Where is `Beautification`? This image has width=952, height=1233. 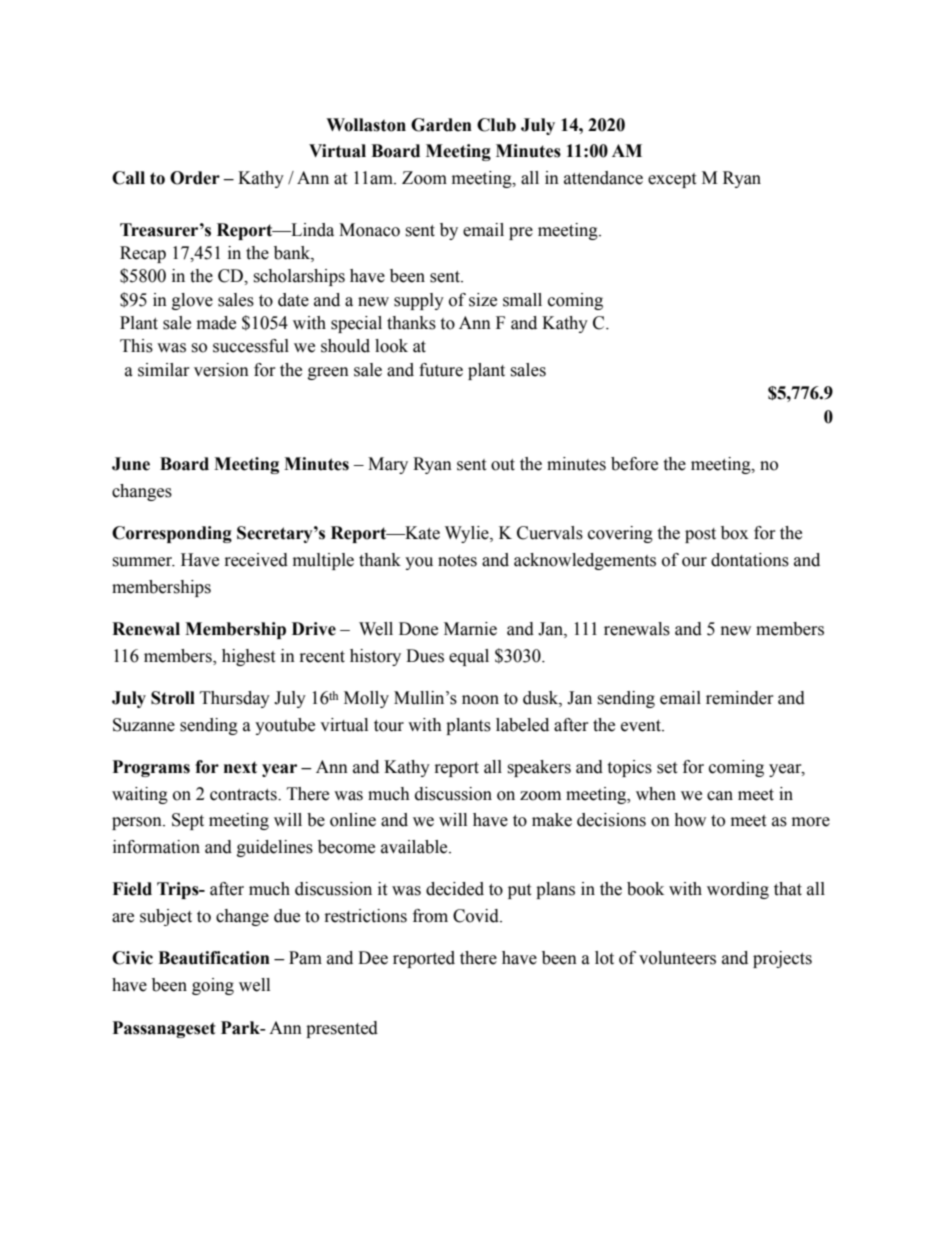
Beautification is located at coordinates (214, 958).
